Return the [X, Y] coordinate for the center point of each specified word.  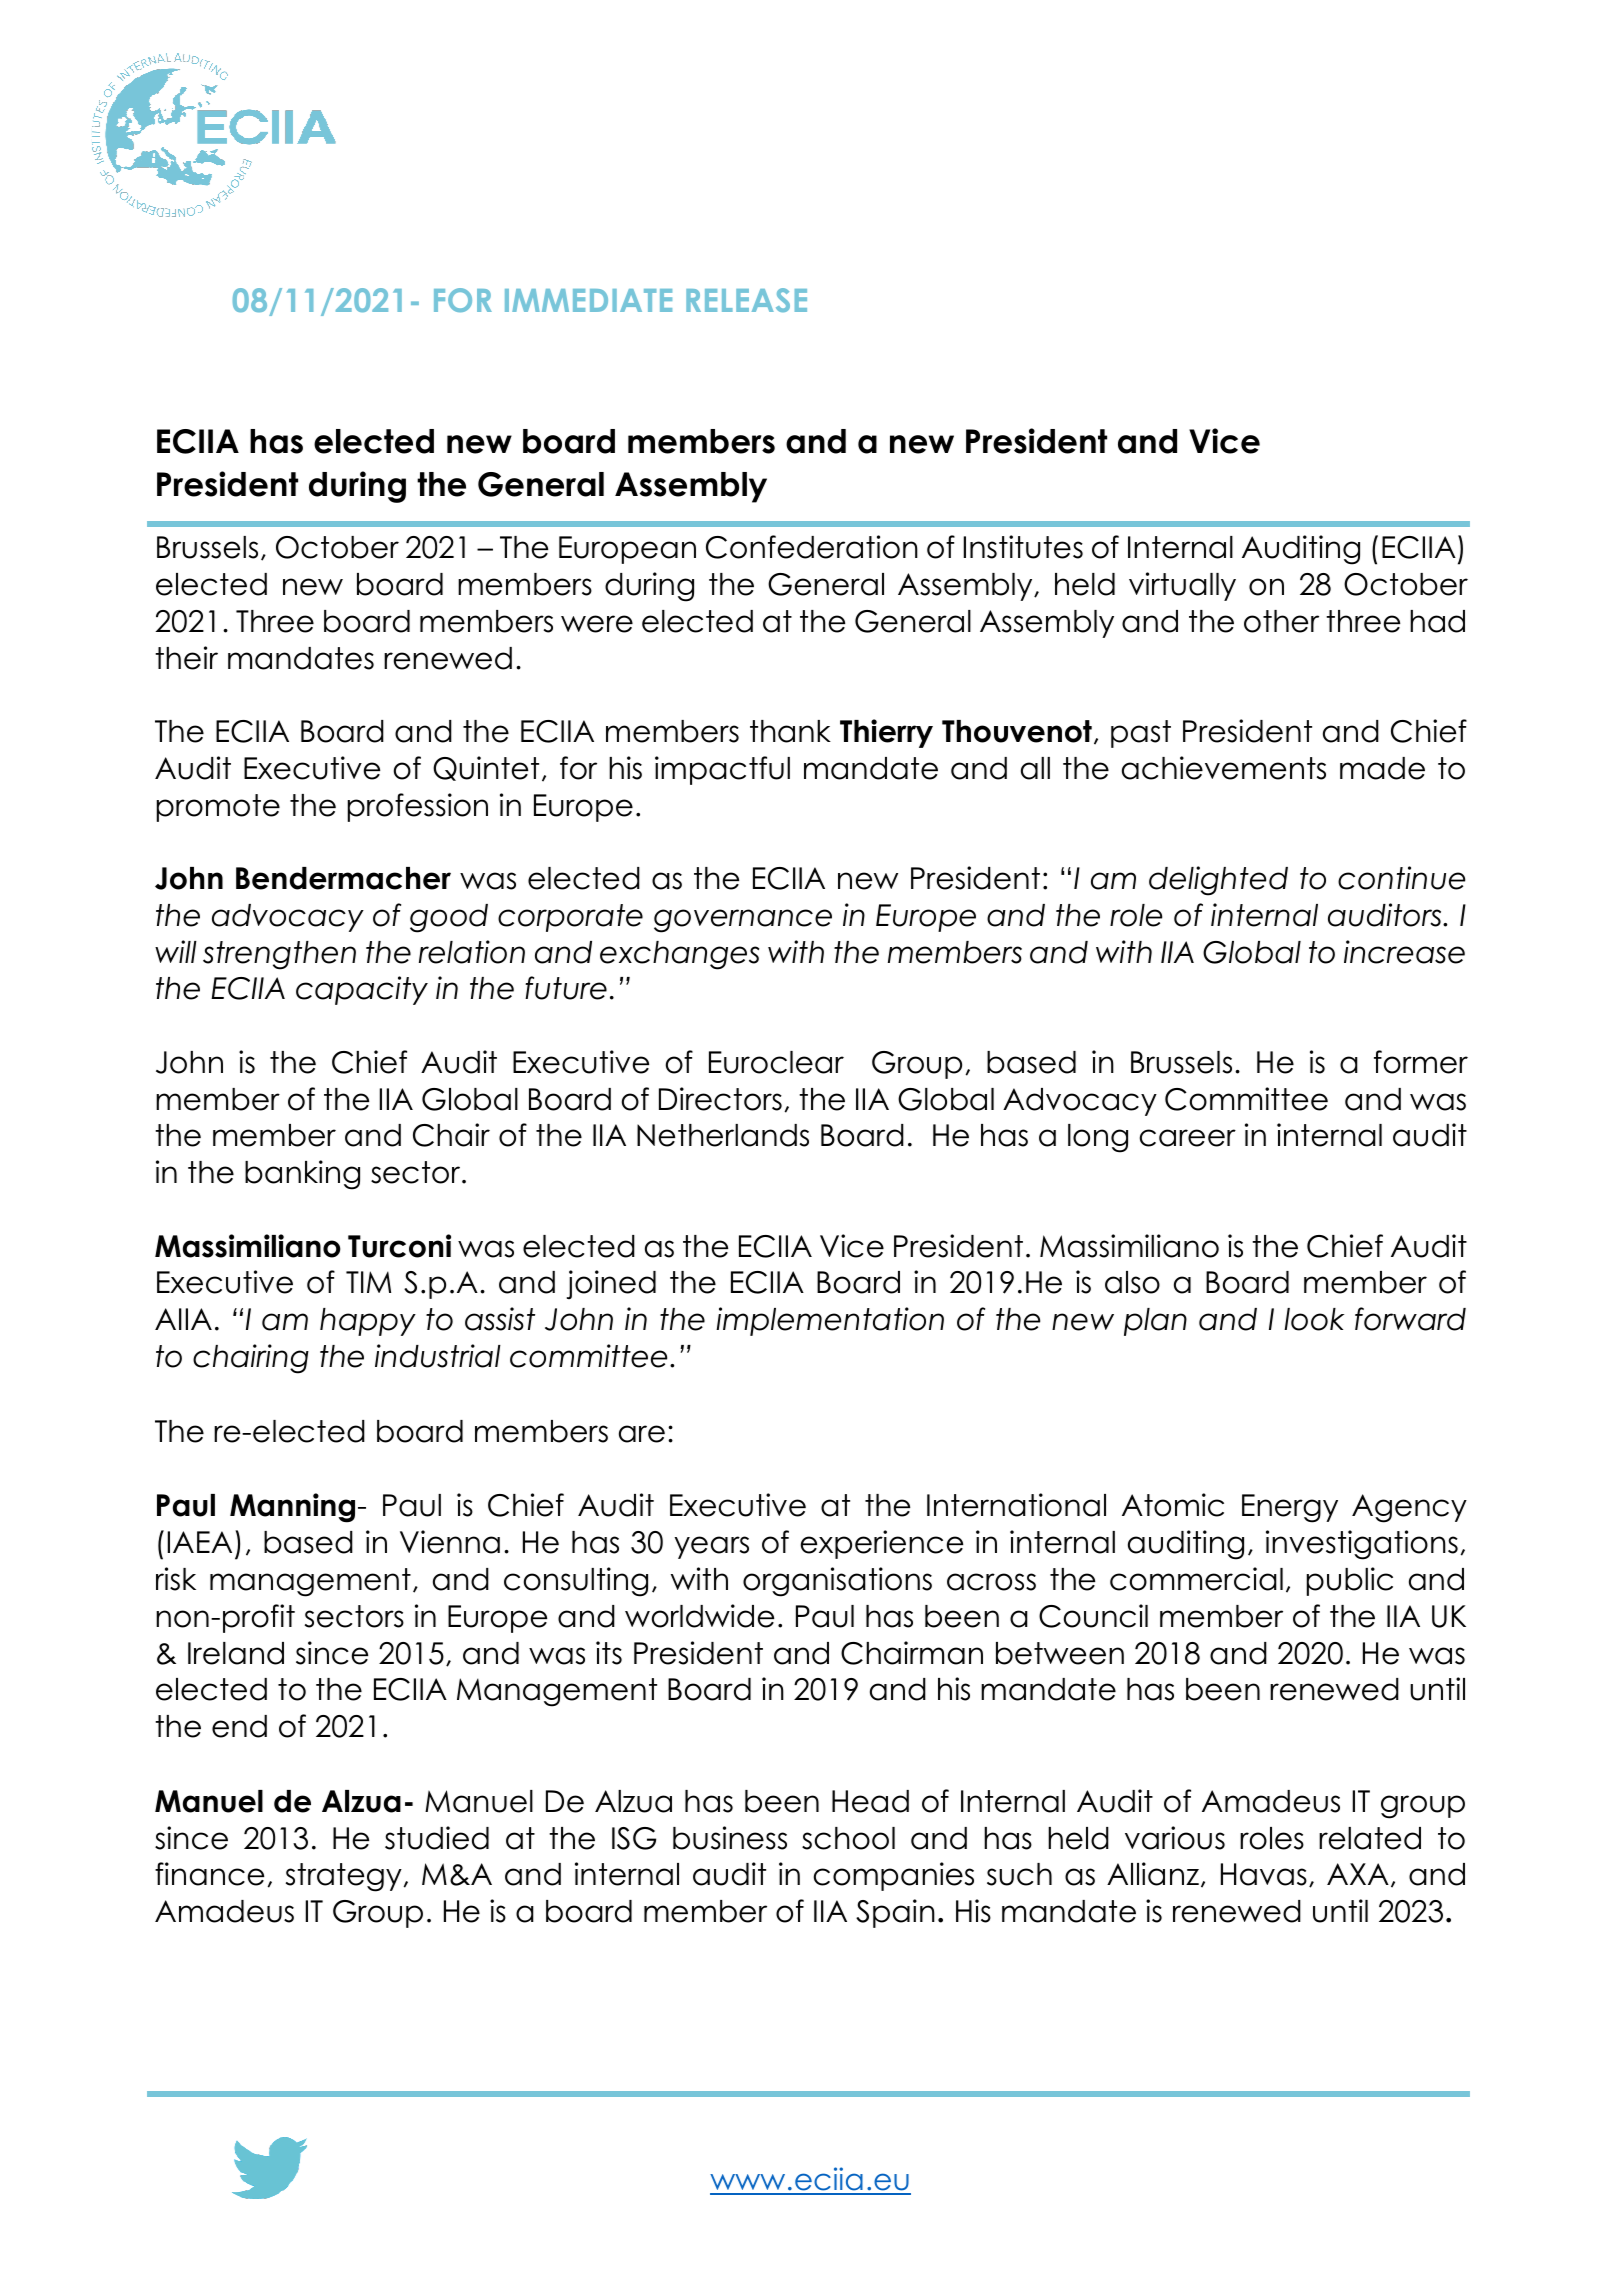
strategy [345, 1877]
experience [882, 1544]
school [848, 1838]
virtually [1182, 586]
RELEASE [746, 300]
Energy [1290, 1508]
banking [302, 1175]
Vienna [450, 1542]
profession [418, 807]
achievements [1224, 768]
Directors [720, 1099]
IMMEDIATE [588, 300]
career [1188, 1138]
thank [790, 731]
